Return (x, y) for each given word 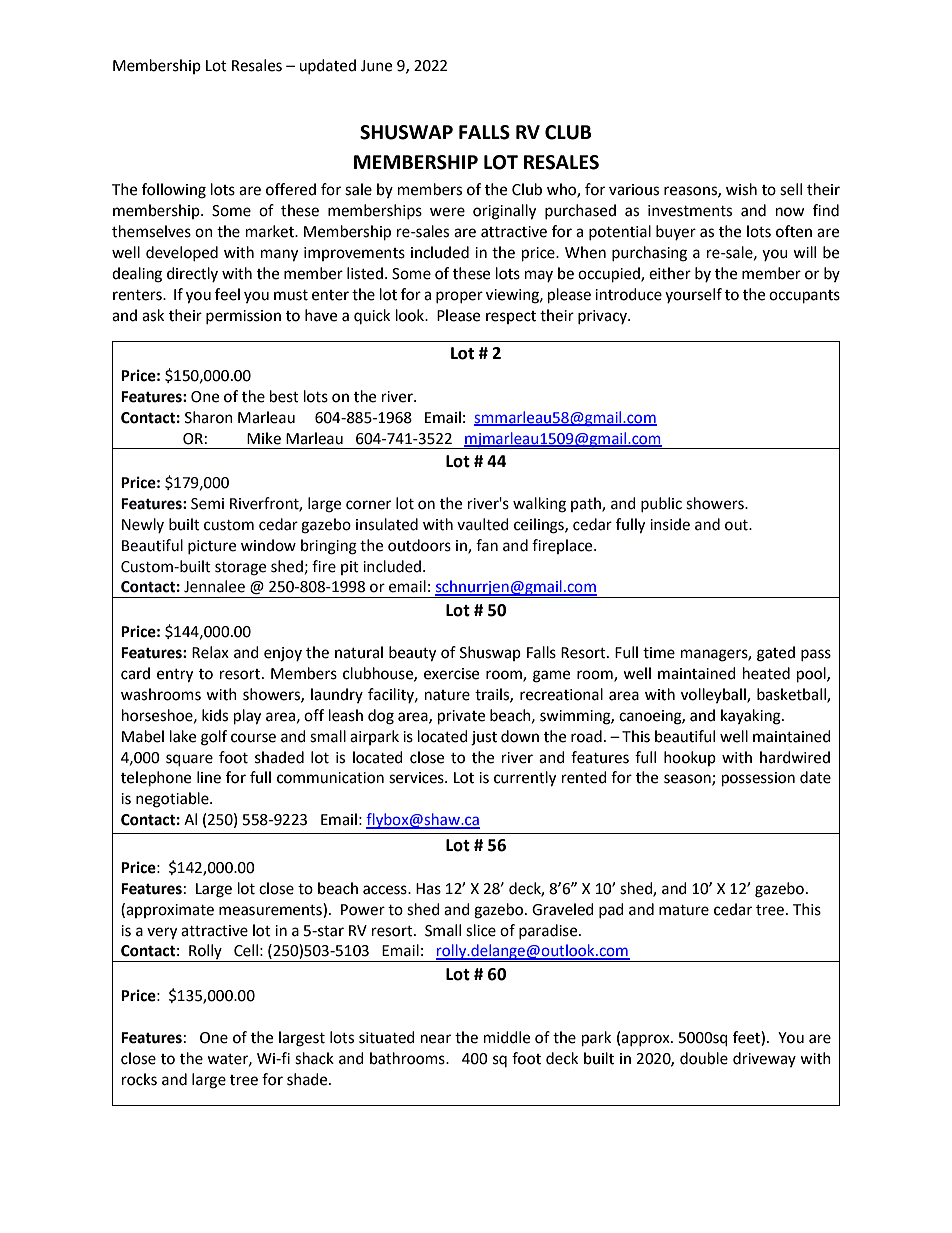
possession (758, 779)
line (209, 777)
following (174, 191)
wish (741, 189)
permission (243, 317)
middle (507, 1037)
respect (511, 317)
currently (525, 779)
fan (487, 545)
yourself (693, 295)
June (376, 66)
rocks (139, 1079)
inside (670, 524)
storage (240, 569)
